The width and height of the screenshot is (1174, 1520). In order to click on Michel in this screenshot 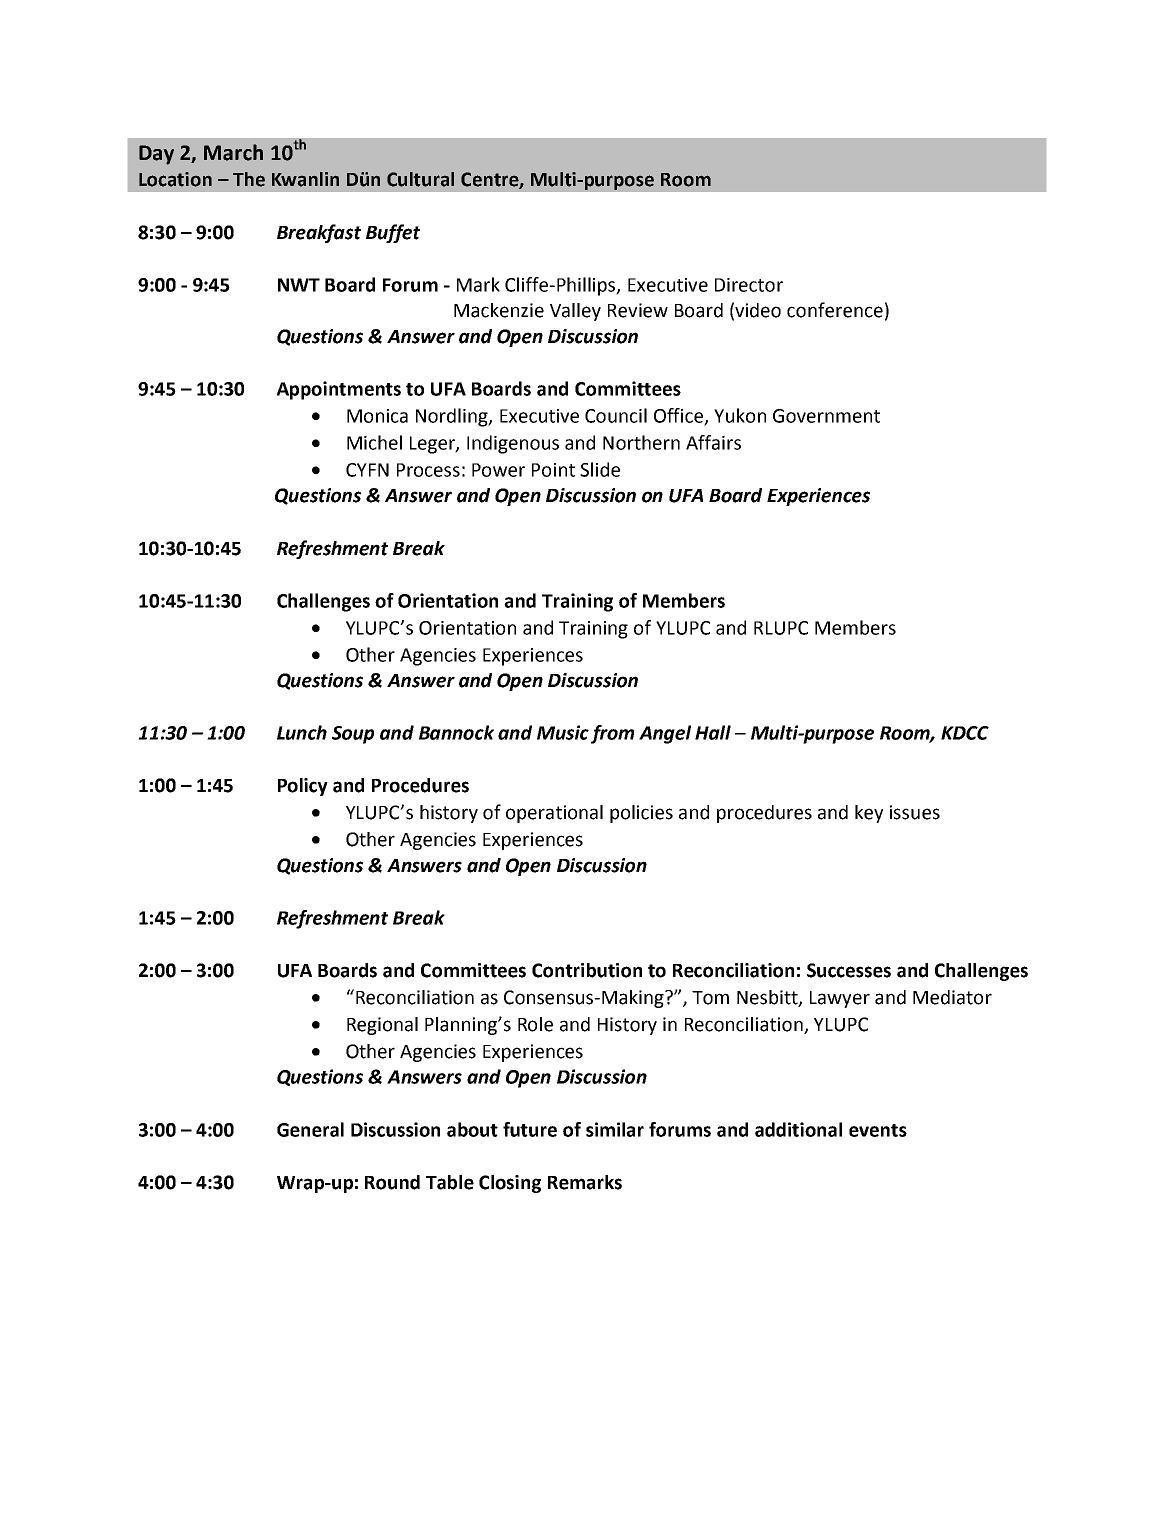, I will do `click(374, 442)`.
